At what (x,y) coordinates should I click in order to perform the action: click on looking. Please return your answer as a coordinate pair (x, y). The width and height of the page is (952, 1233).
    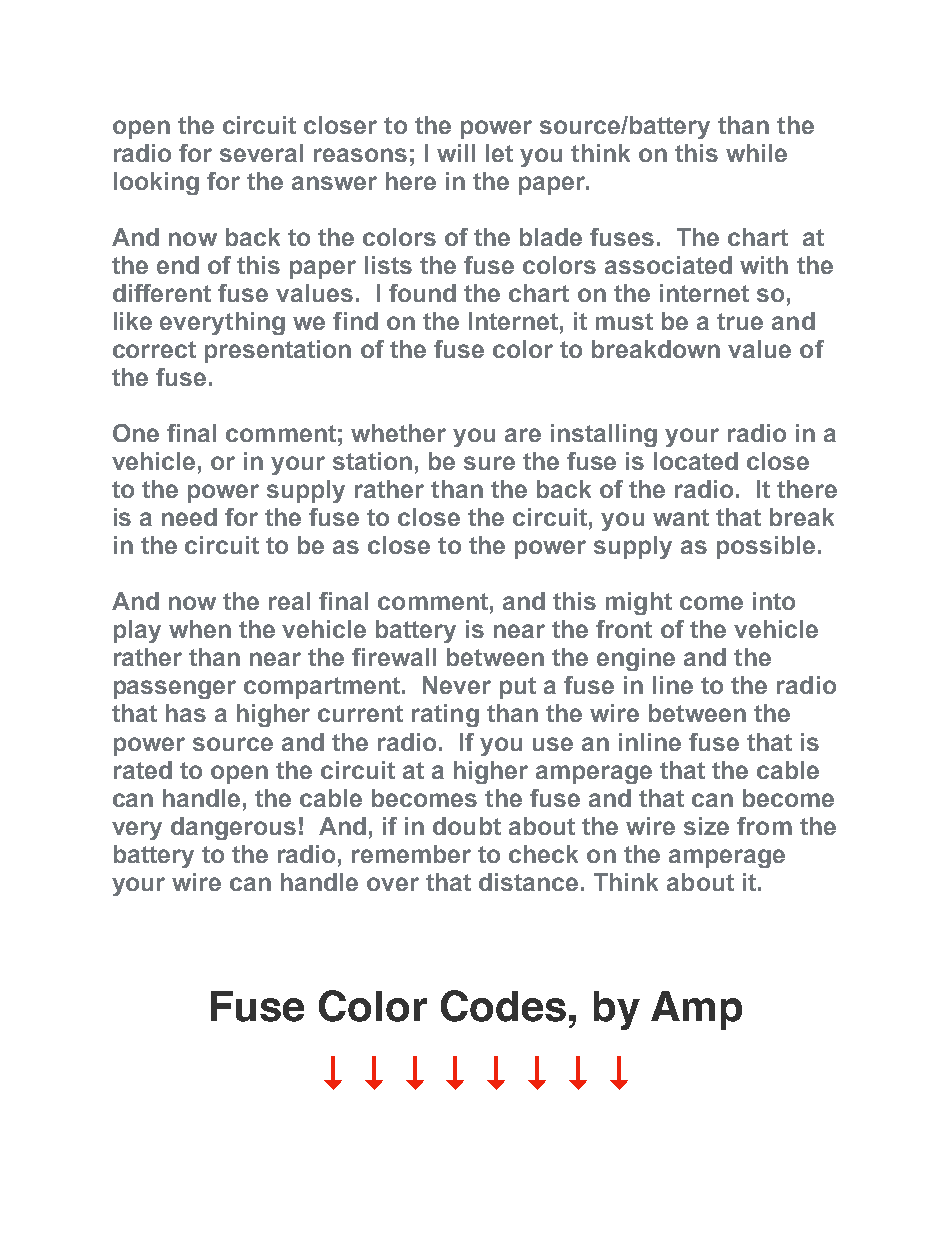
    Looking at the image, I should click on (156, 183).
